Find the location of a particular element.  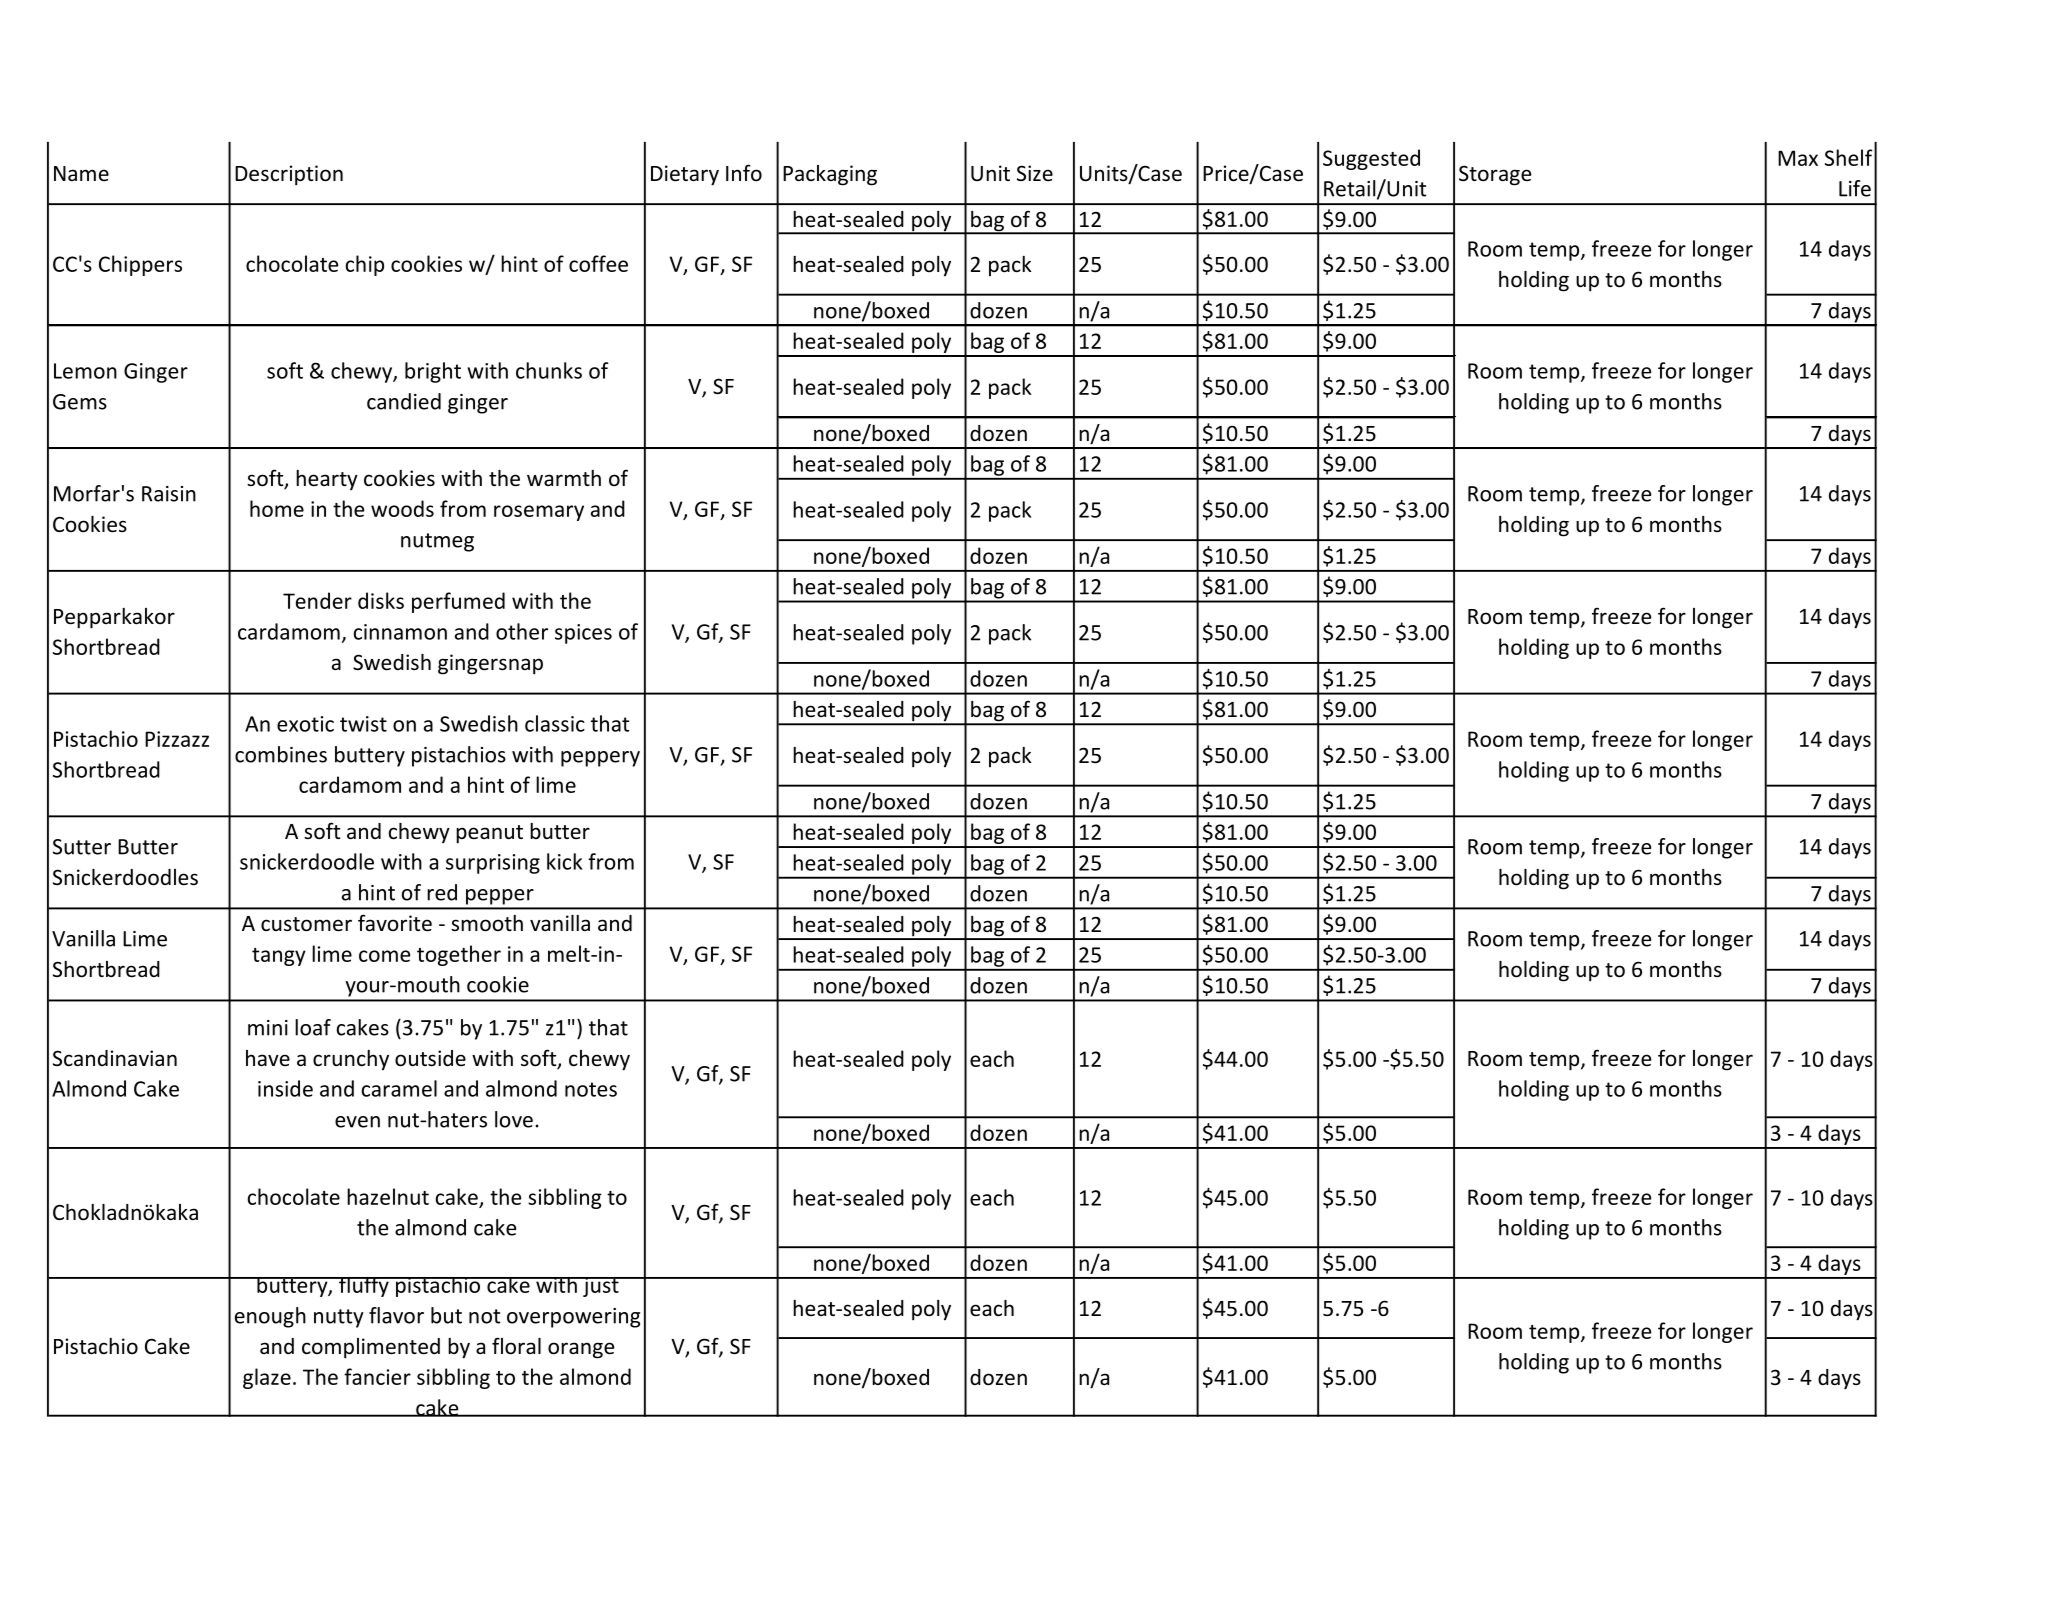

kick is located at coordinates (564, 861).
